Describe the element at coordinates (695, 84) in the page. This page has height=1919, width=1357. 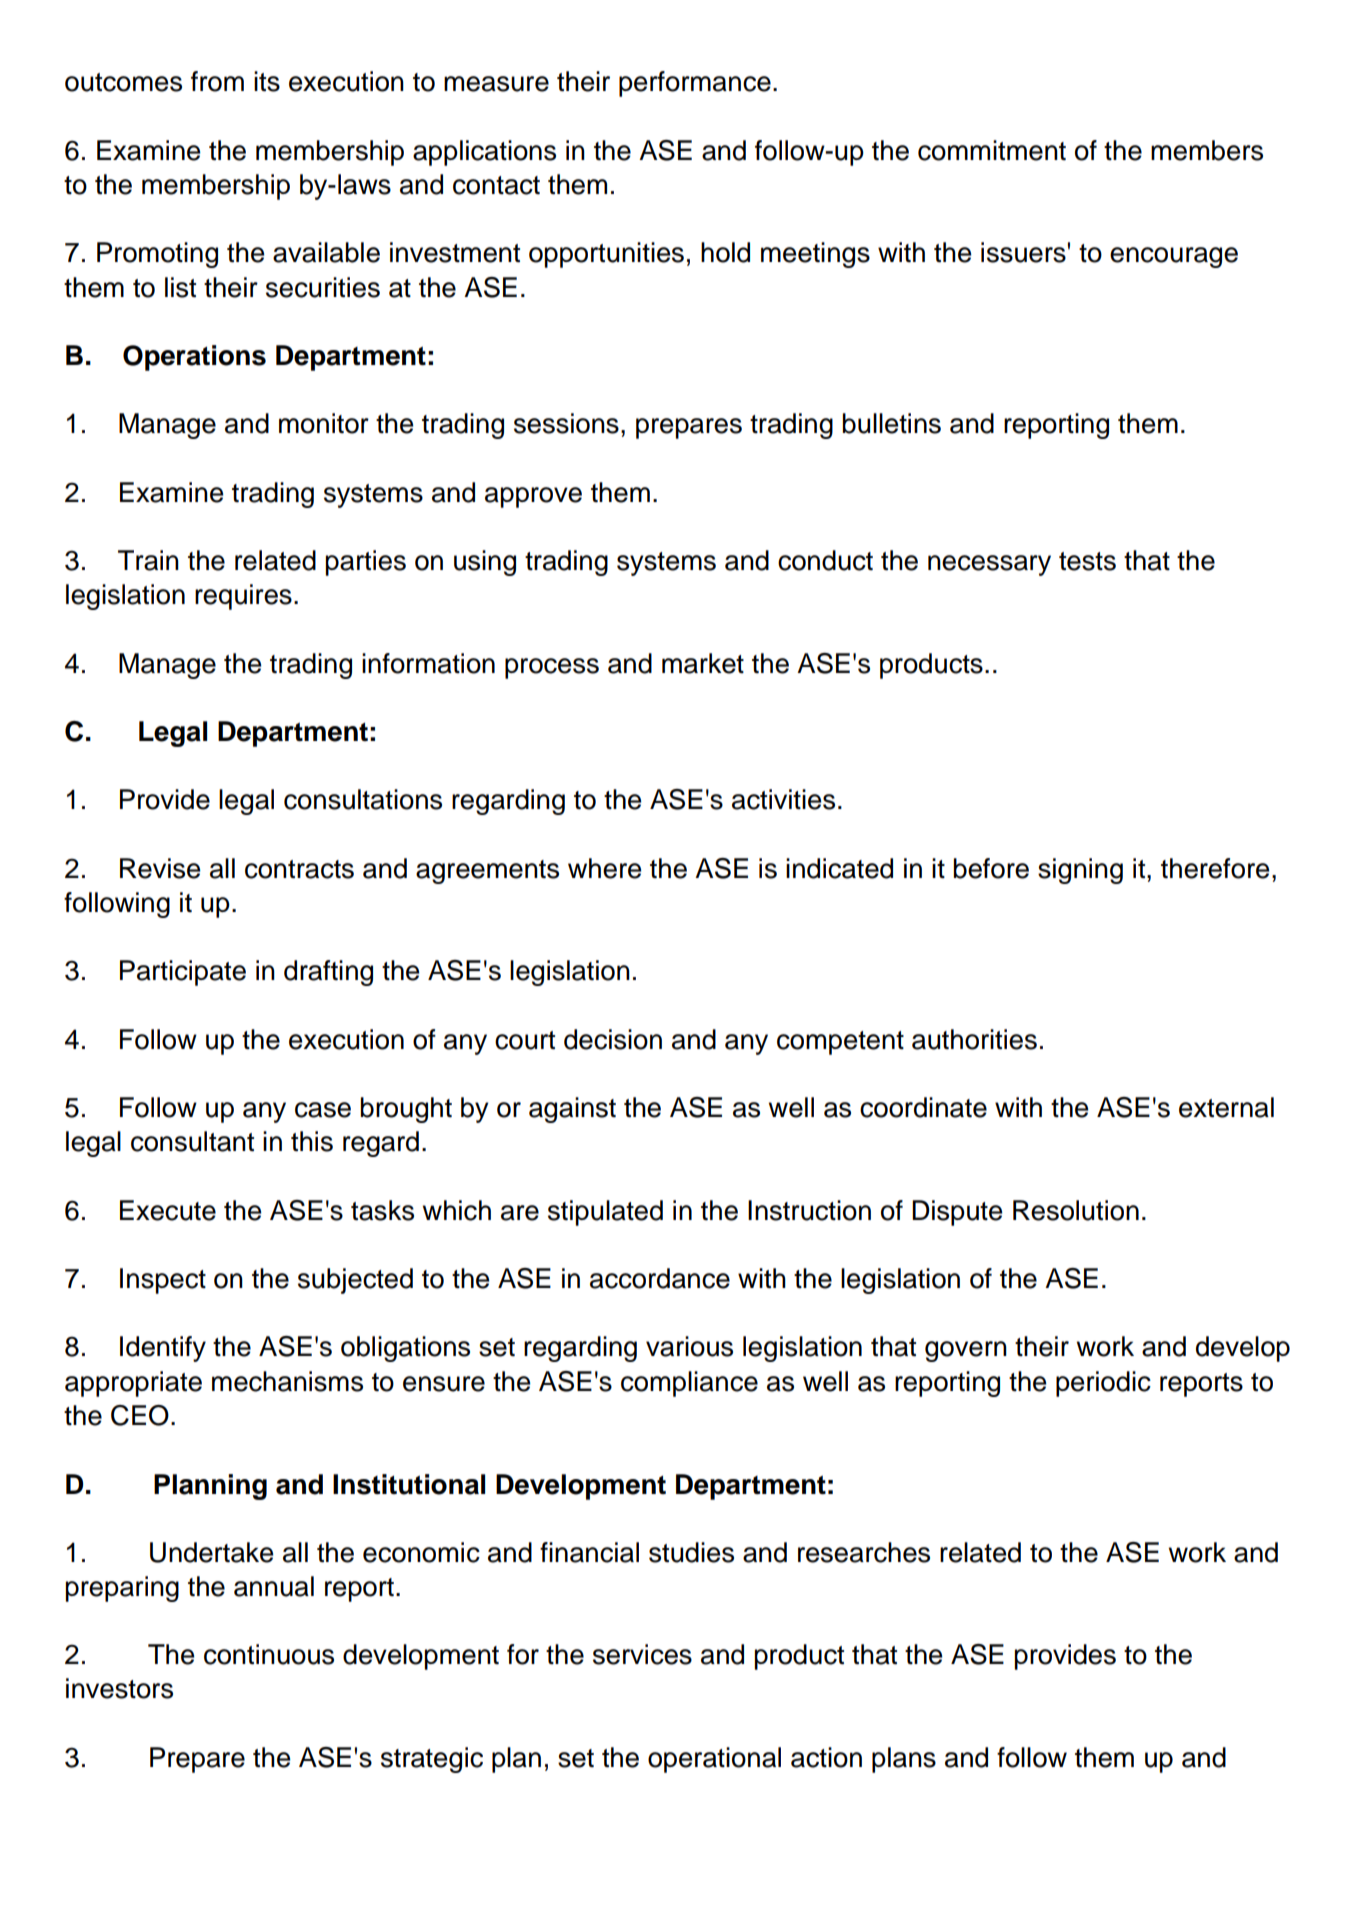
I see `performance` at that location.
